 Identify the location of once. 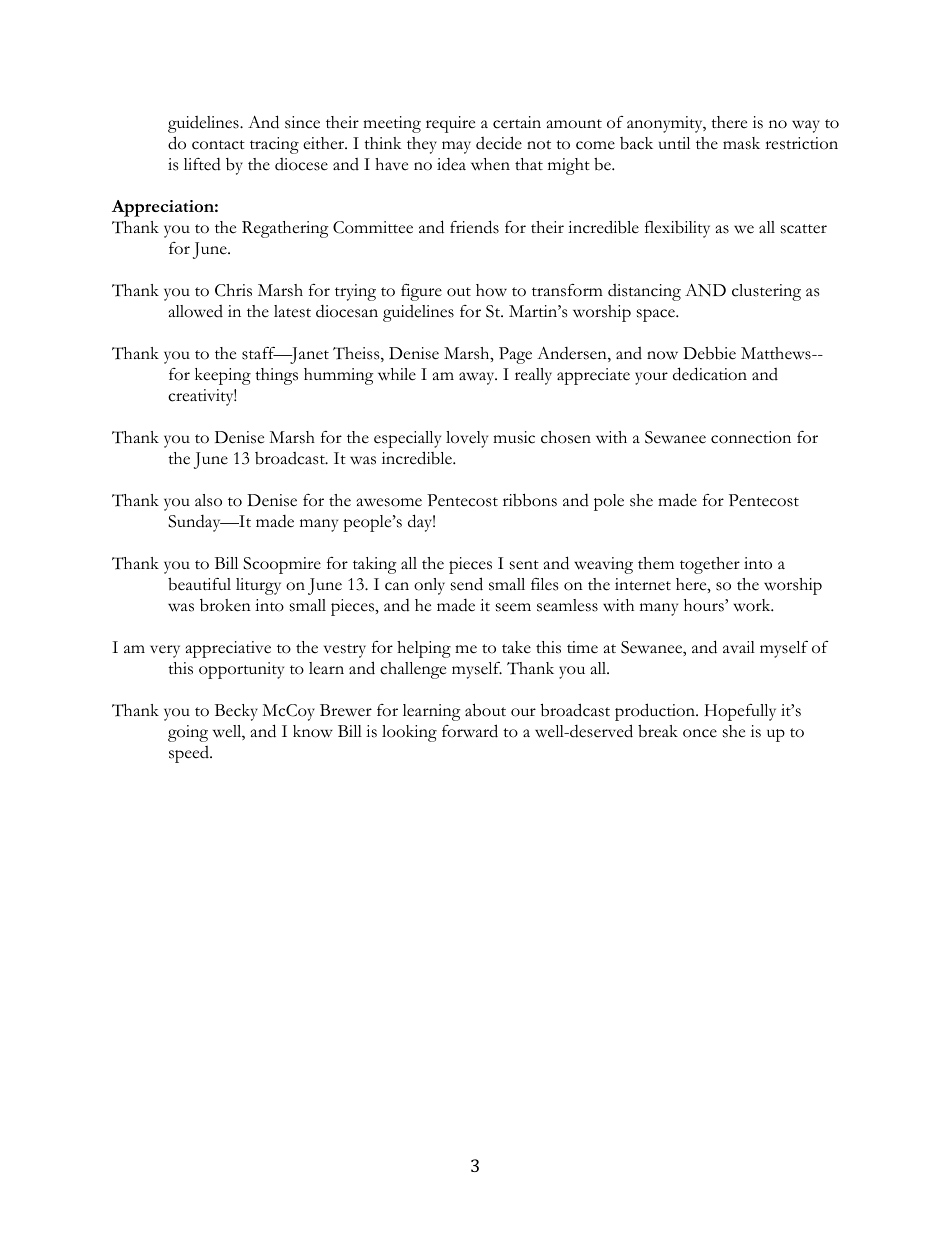
(700, 733).
